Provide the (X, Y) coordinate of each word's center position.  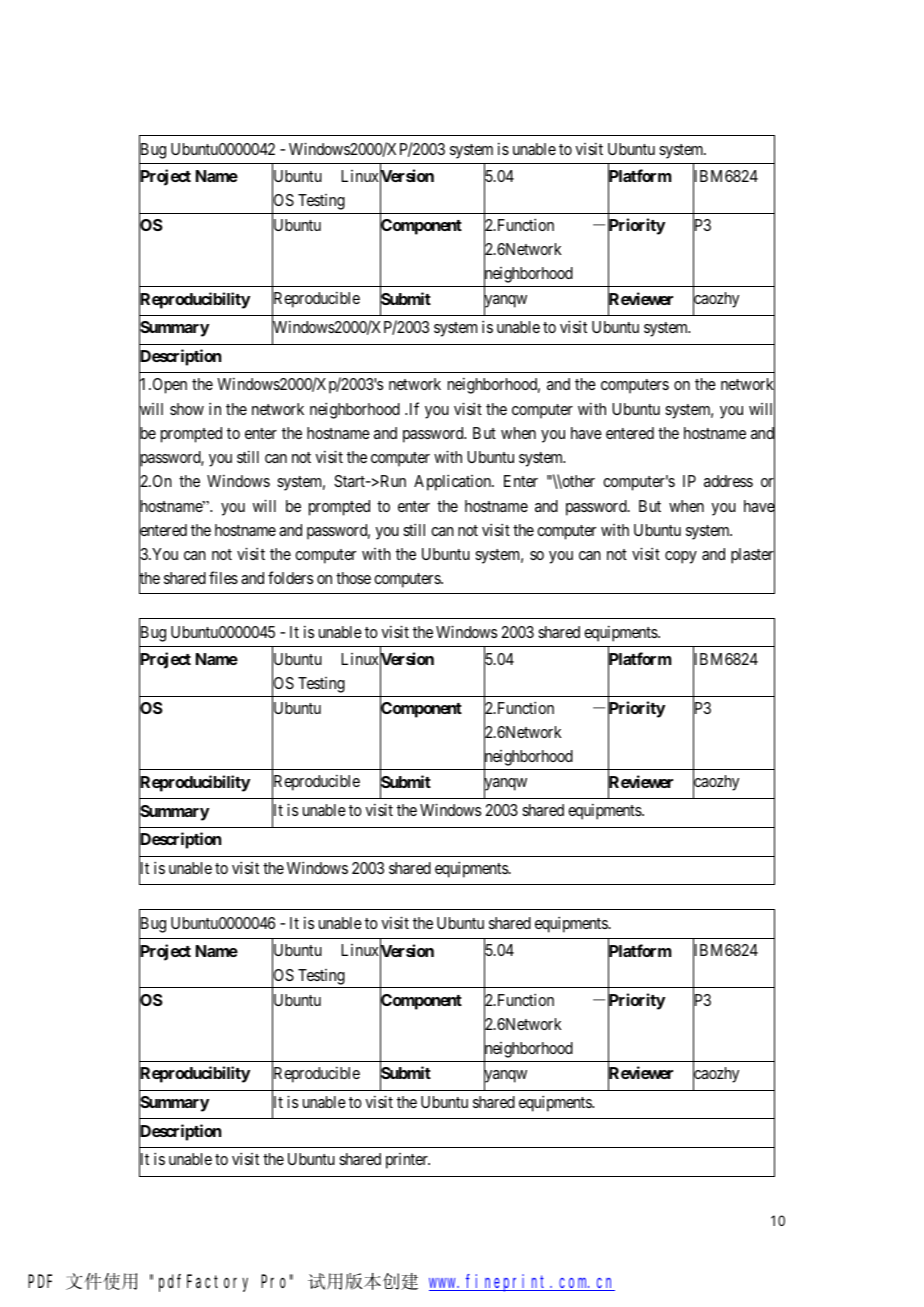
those (353, 578)
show (187, 409)
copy (681, 557)
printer (408, 1161)
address (728, 481)
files (223, 577)
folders (290, 577)
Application (453, 482)
